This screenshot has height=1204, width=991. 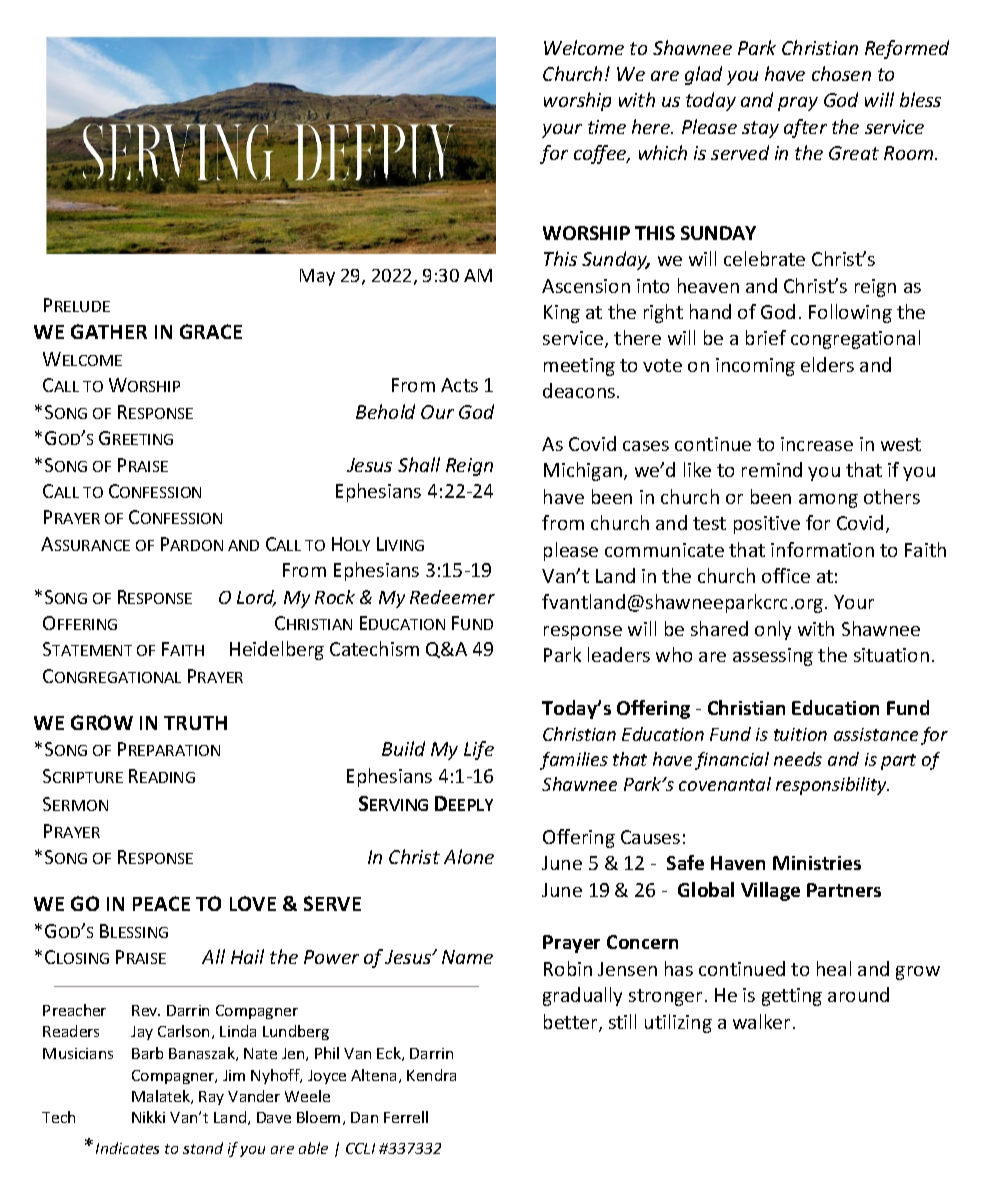 What do you see at coordinates (817, 444) in the screenshot?
I see `increase` at bounding box center [817, 444].
